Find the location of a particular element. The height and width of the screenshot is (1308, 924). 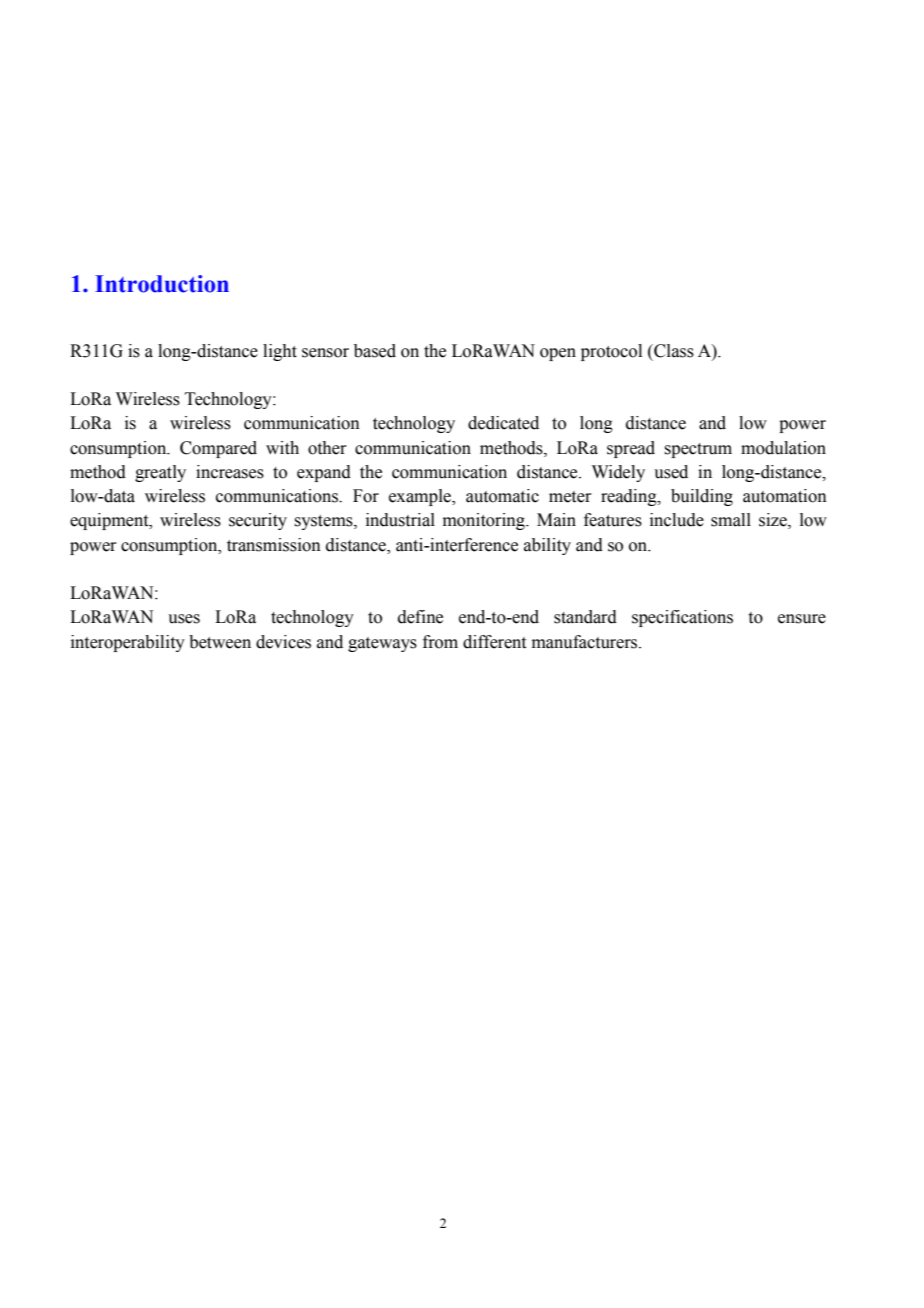

from is located at coordinates (440, 642).
